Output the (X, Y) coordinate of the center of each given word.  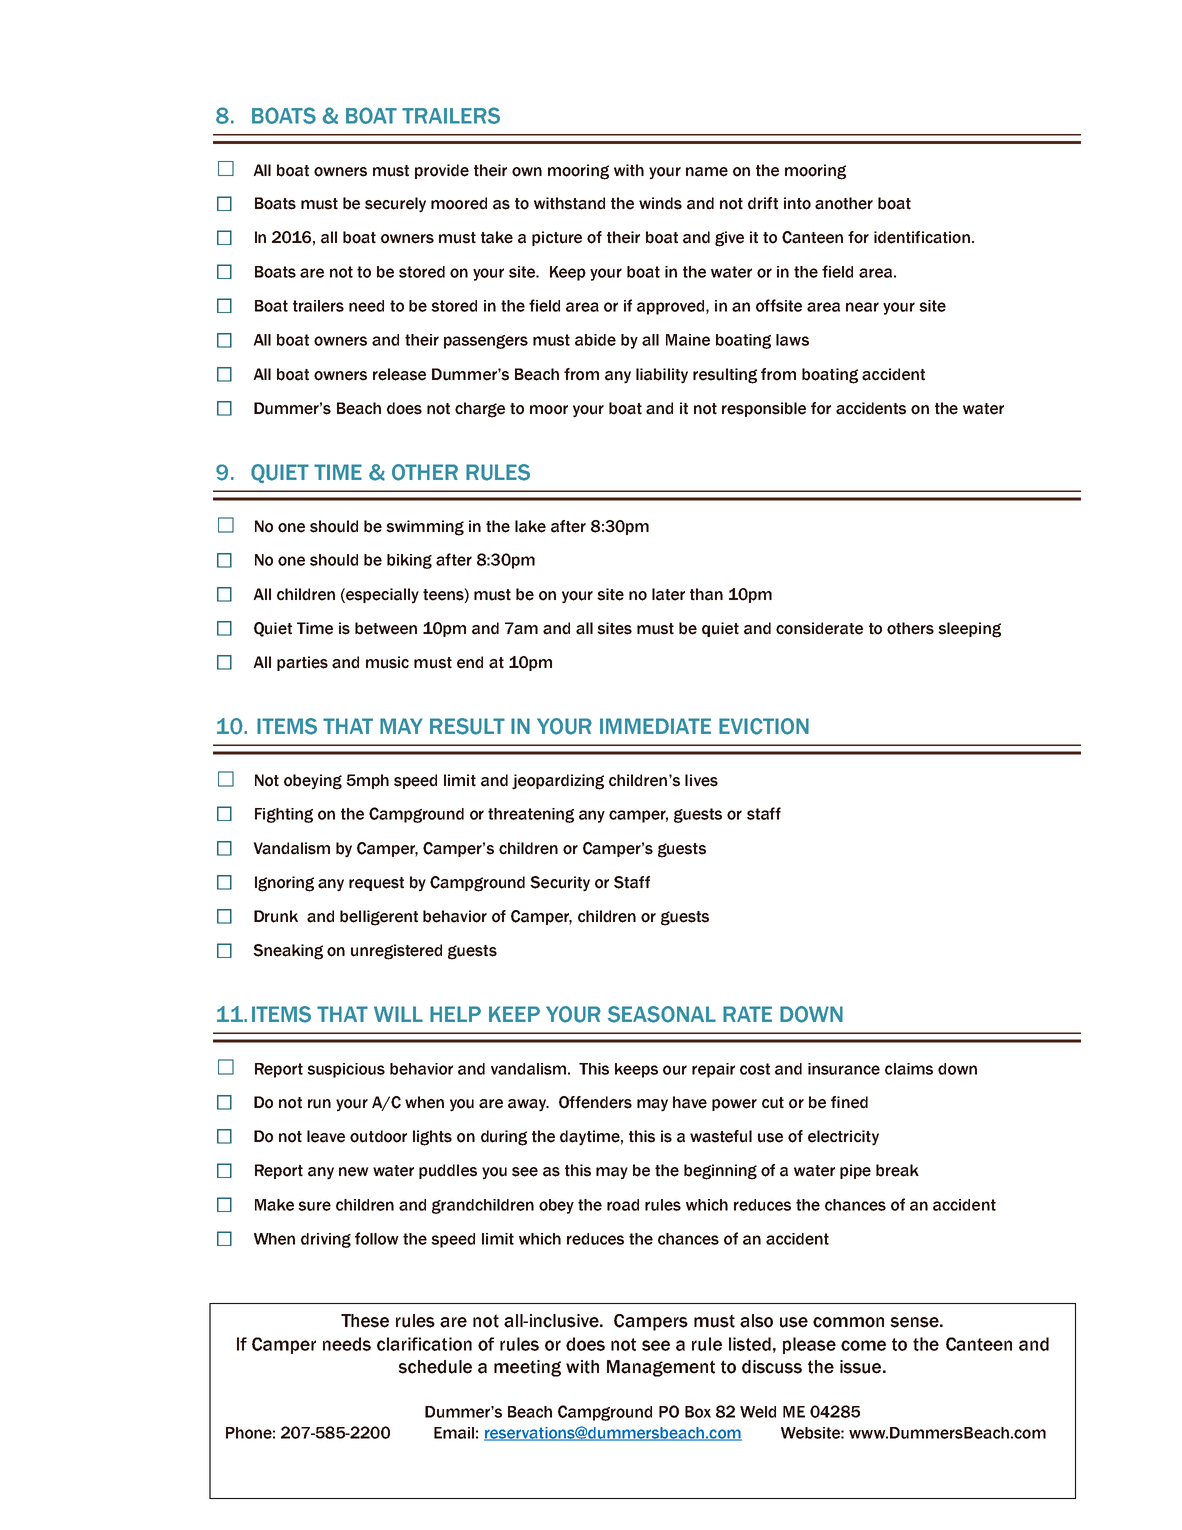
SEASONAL (662, 1014)
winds (660, 203)
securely (395, 205)
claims (909, 1069)
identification (922, 237)
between (386, 628)
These (365, 1321)
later (668, 594)
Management (661, 1368)
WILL (398, 1014)
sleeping (969, 630)
